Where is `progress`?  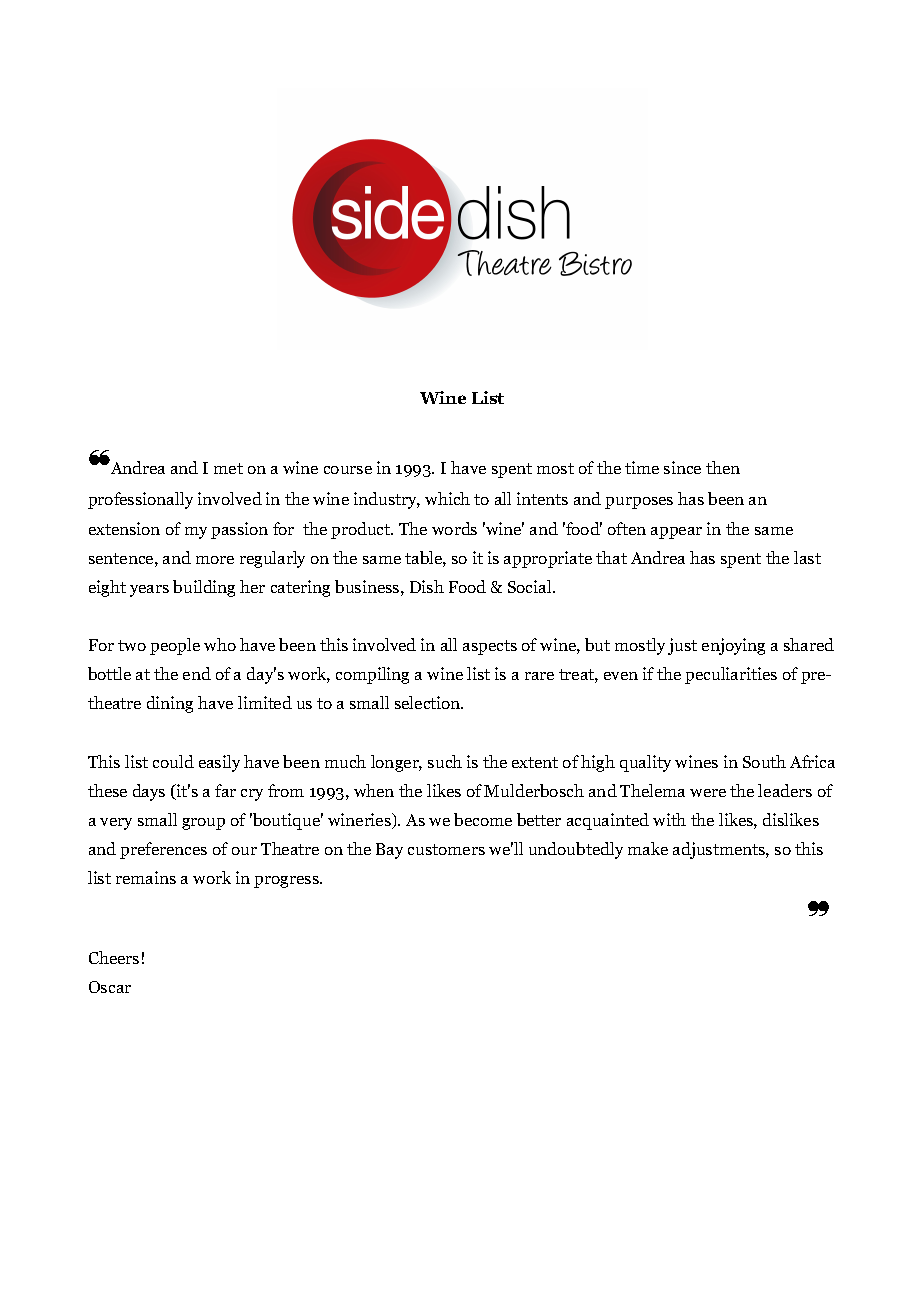
progress is located at coordinates (287, 882).
